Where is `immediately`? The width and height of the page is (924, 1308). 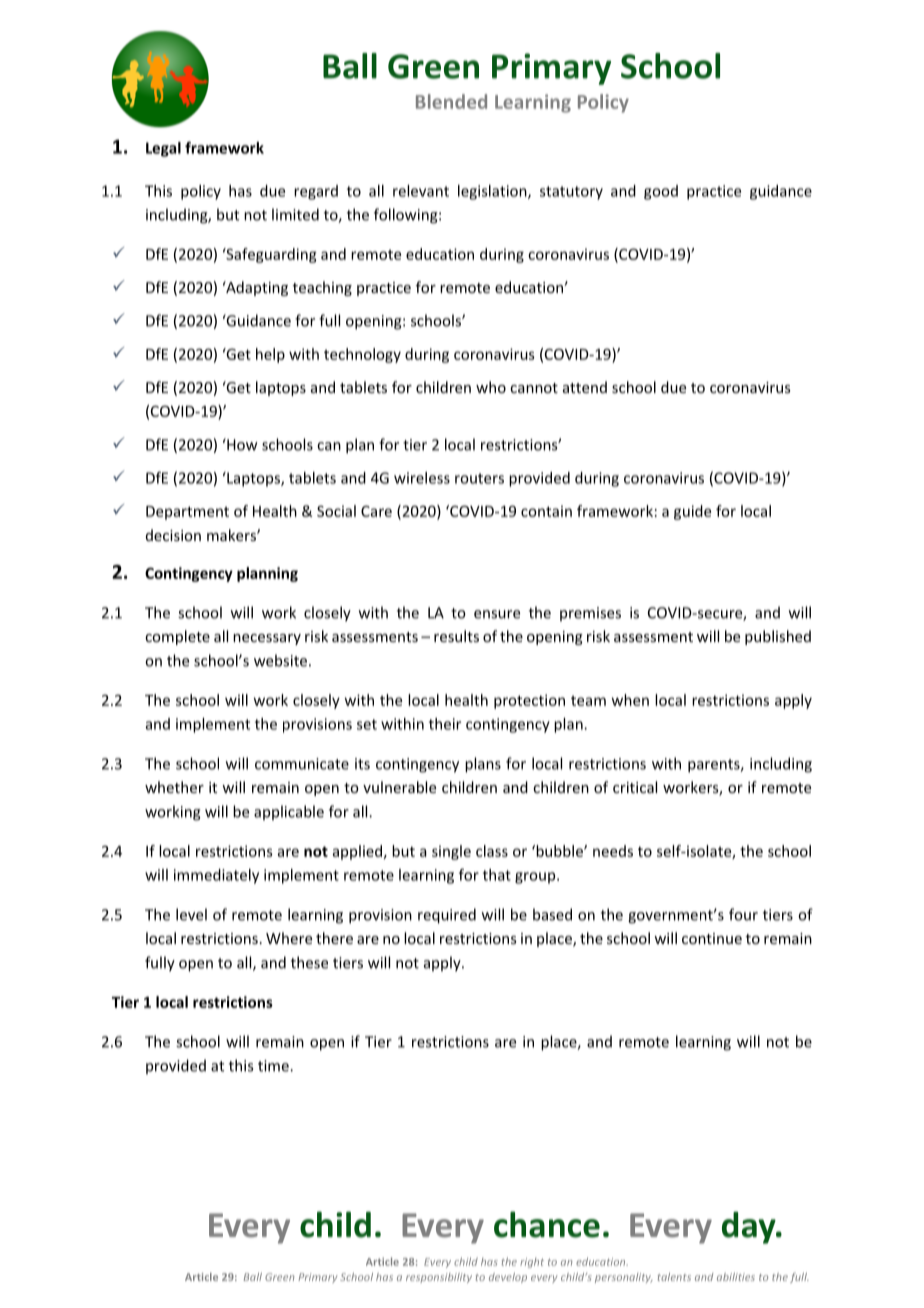
immediately is located at coordinates (216, 876).
